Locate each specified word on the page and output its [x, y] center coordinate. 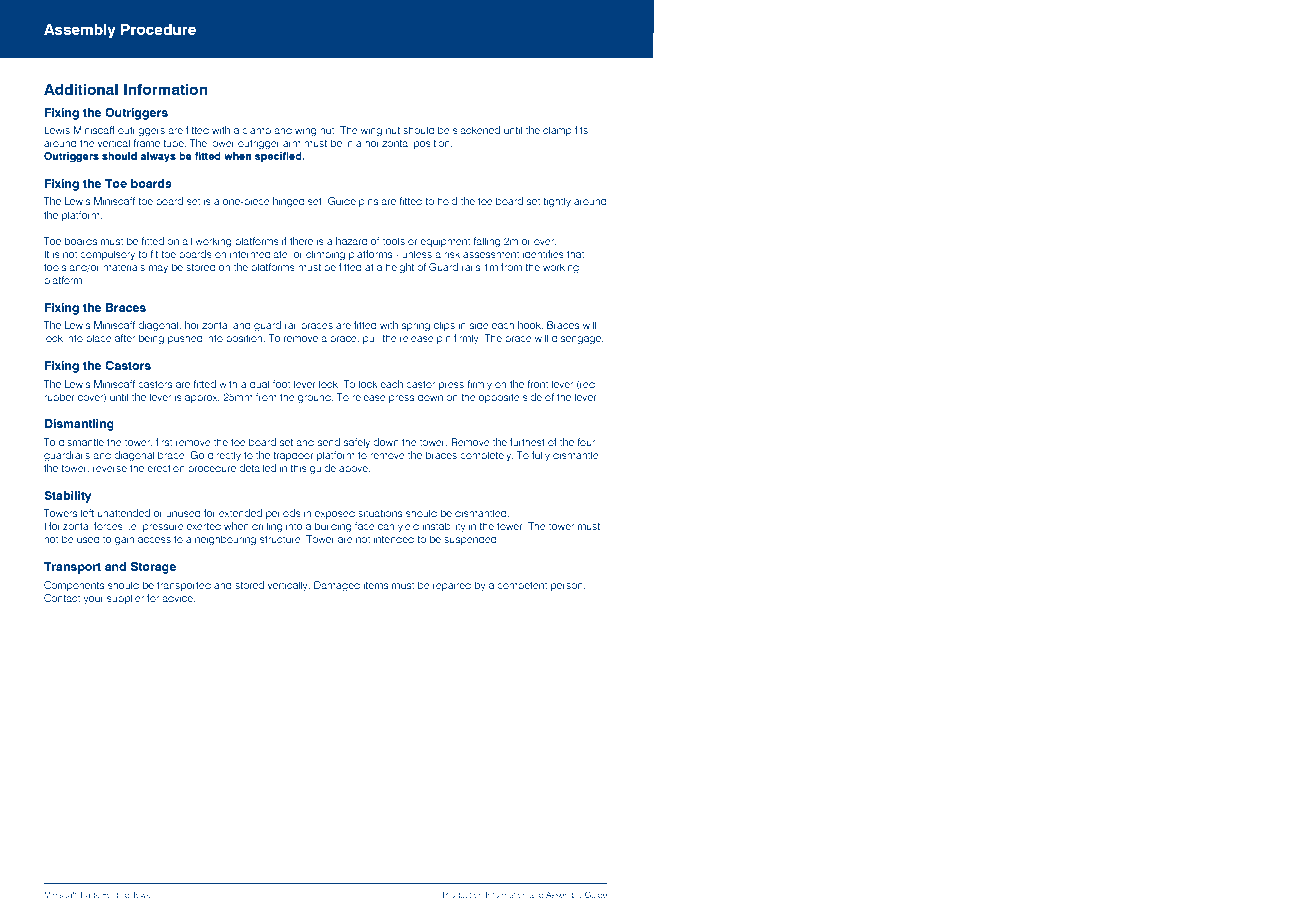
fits [581, 130]
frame [146, 143]
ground [315, 398]
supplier [125, 599]
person [568, 587]
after [125, 338]
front [537, 384]
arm [292, 144]
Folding [116, 895]
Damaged [337, 586]
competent [522, 586]
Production [463, 894]
